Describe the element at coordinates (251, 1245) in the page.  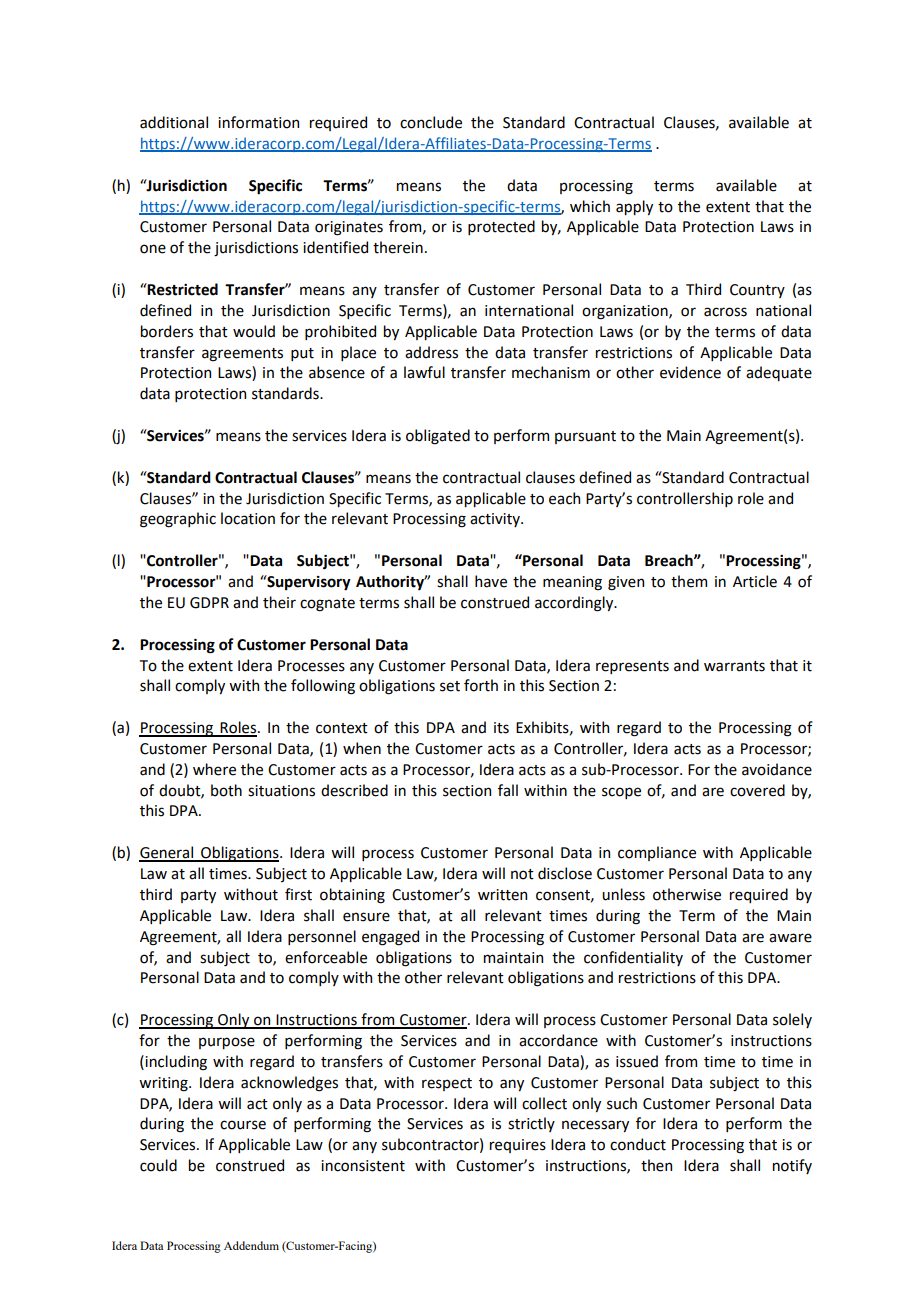
I see `Addendum` at that location.
